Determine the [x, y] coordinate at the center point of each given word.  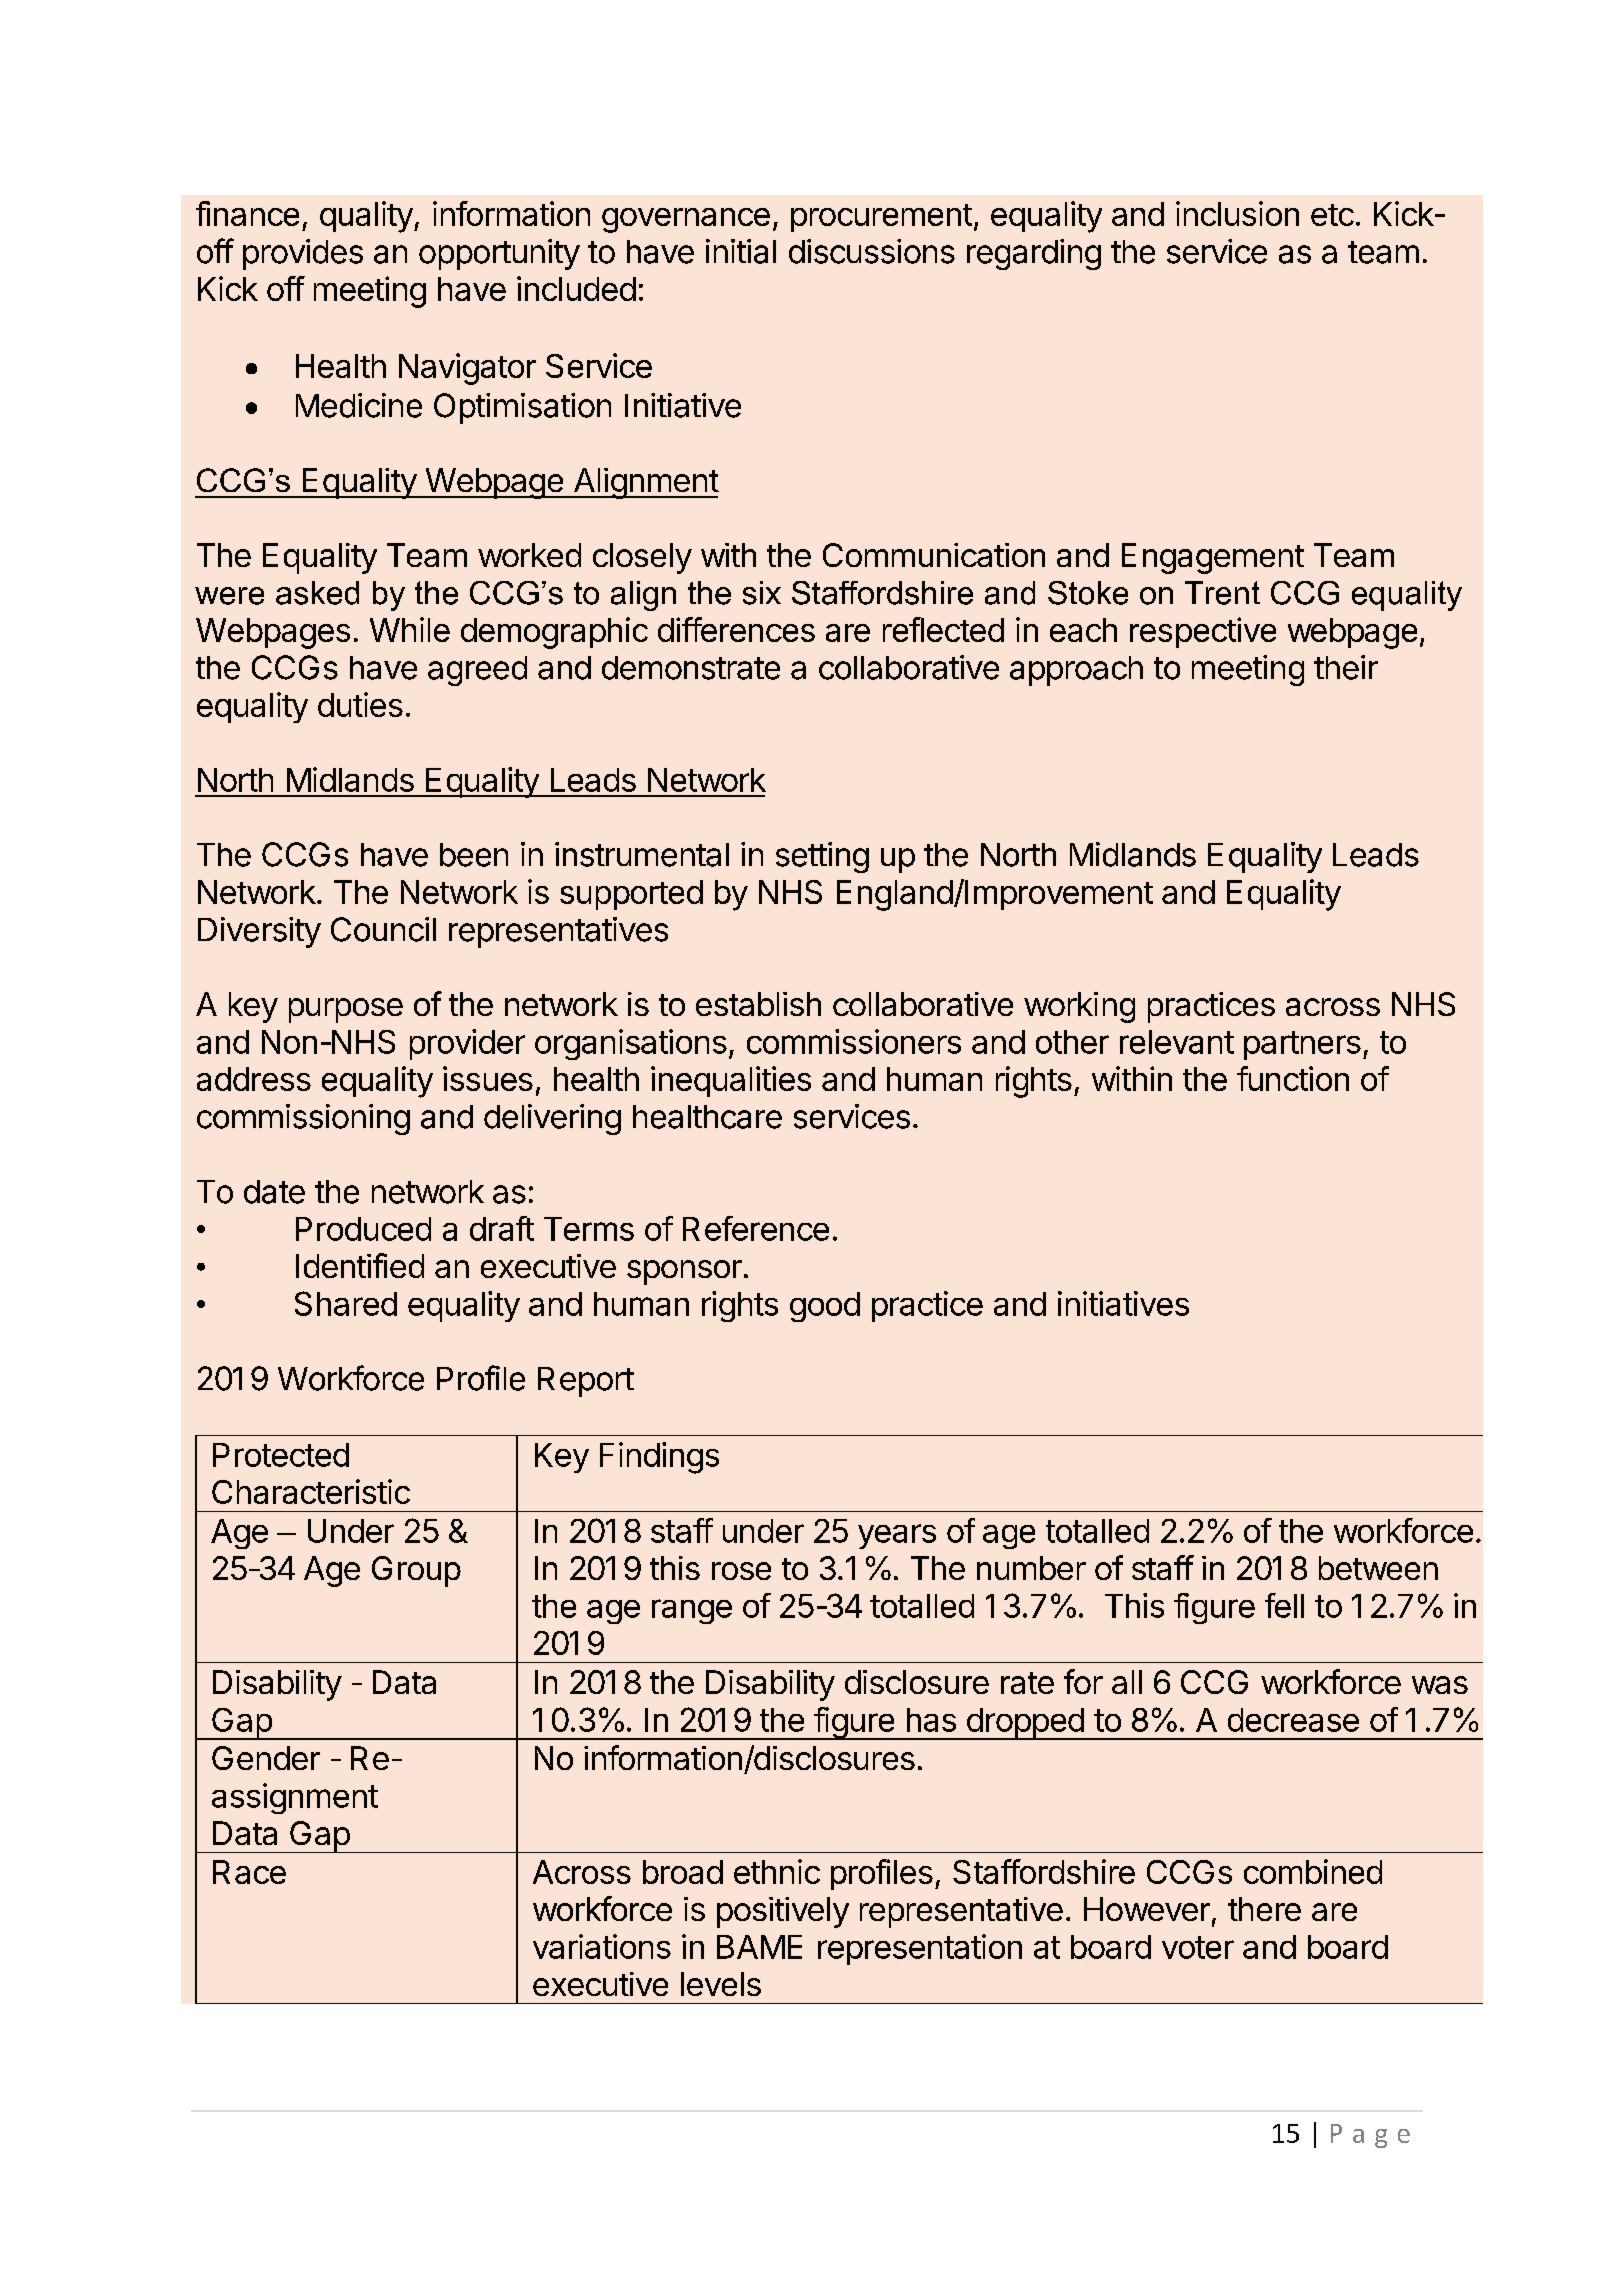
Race [249, 1872]
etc [1332, 215]
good [825, 1307]
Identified [360, 1265]
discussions [872, 251]
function [1293, 1078]
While [410, 629]
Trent [1222, 593]
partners [1302, 1045]
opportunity [499, 254]
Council [383, 929]
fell [1284, 1605]
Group [416, 1571]
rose [741, 1571]
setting [822, 857]
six [762, 593]
